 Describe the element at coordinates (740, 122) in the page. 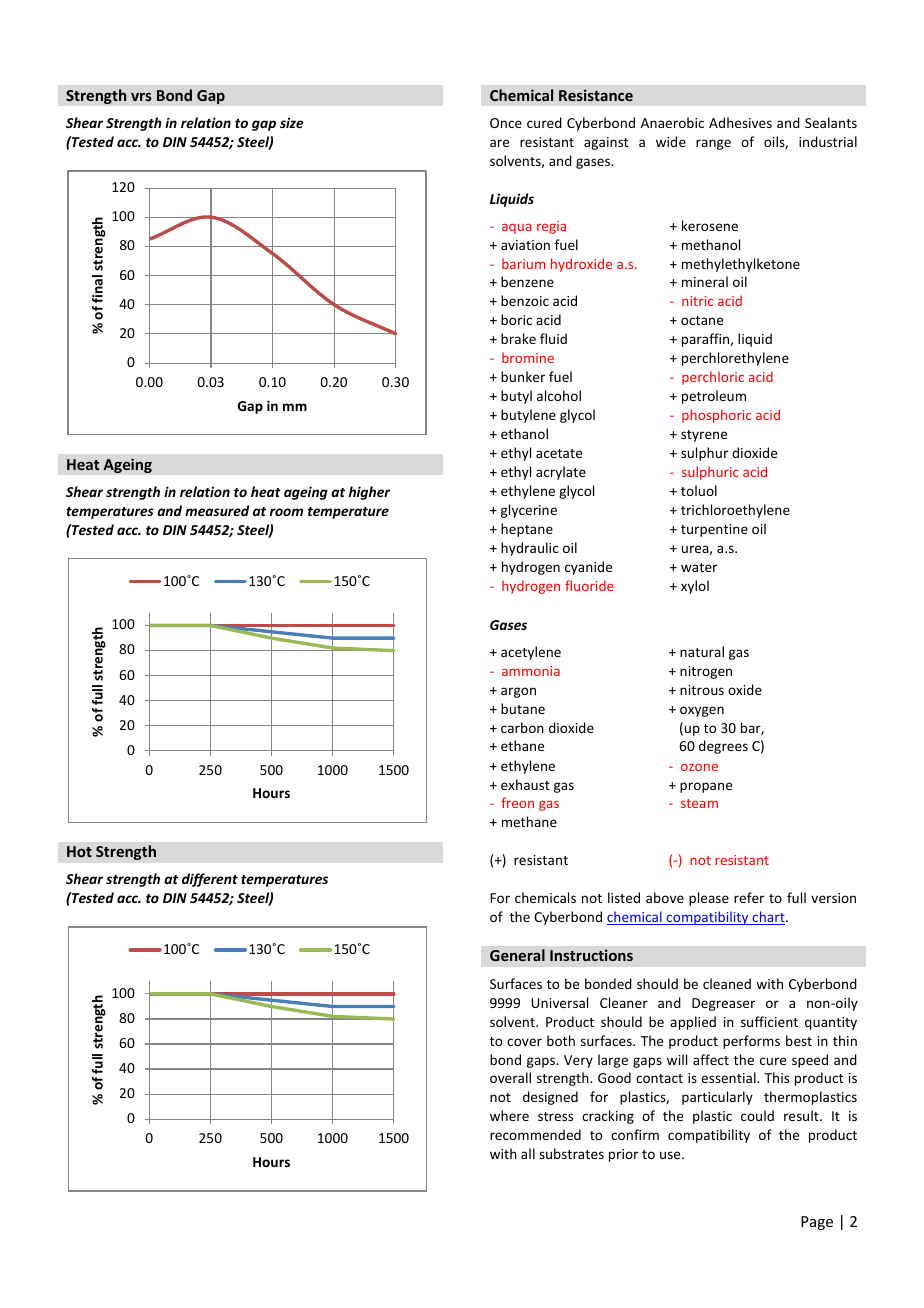

I see `Adhesives` at that location.
